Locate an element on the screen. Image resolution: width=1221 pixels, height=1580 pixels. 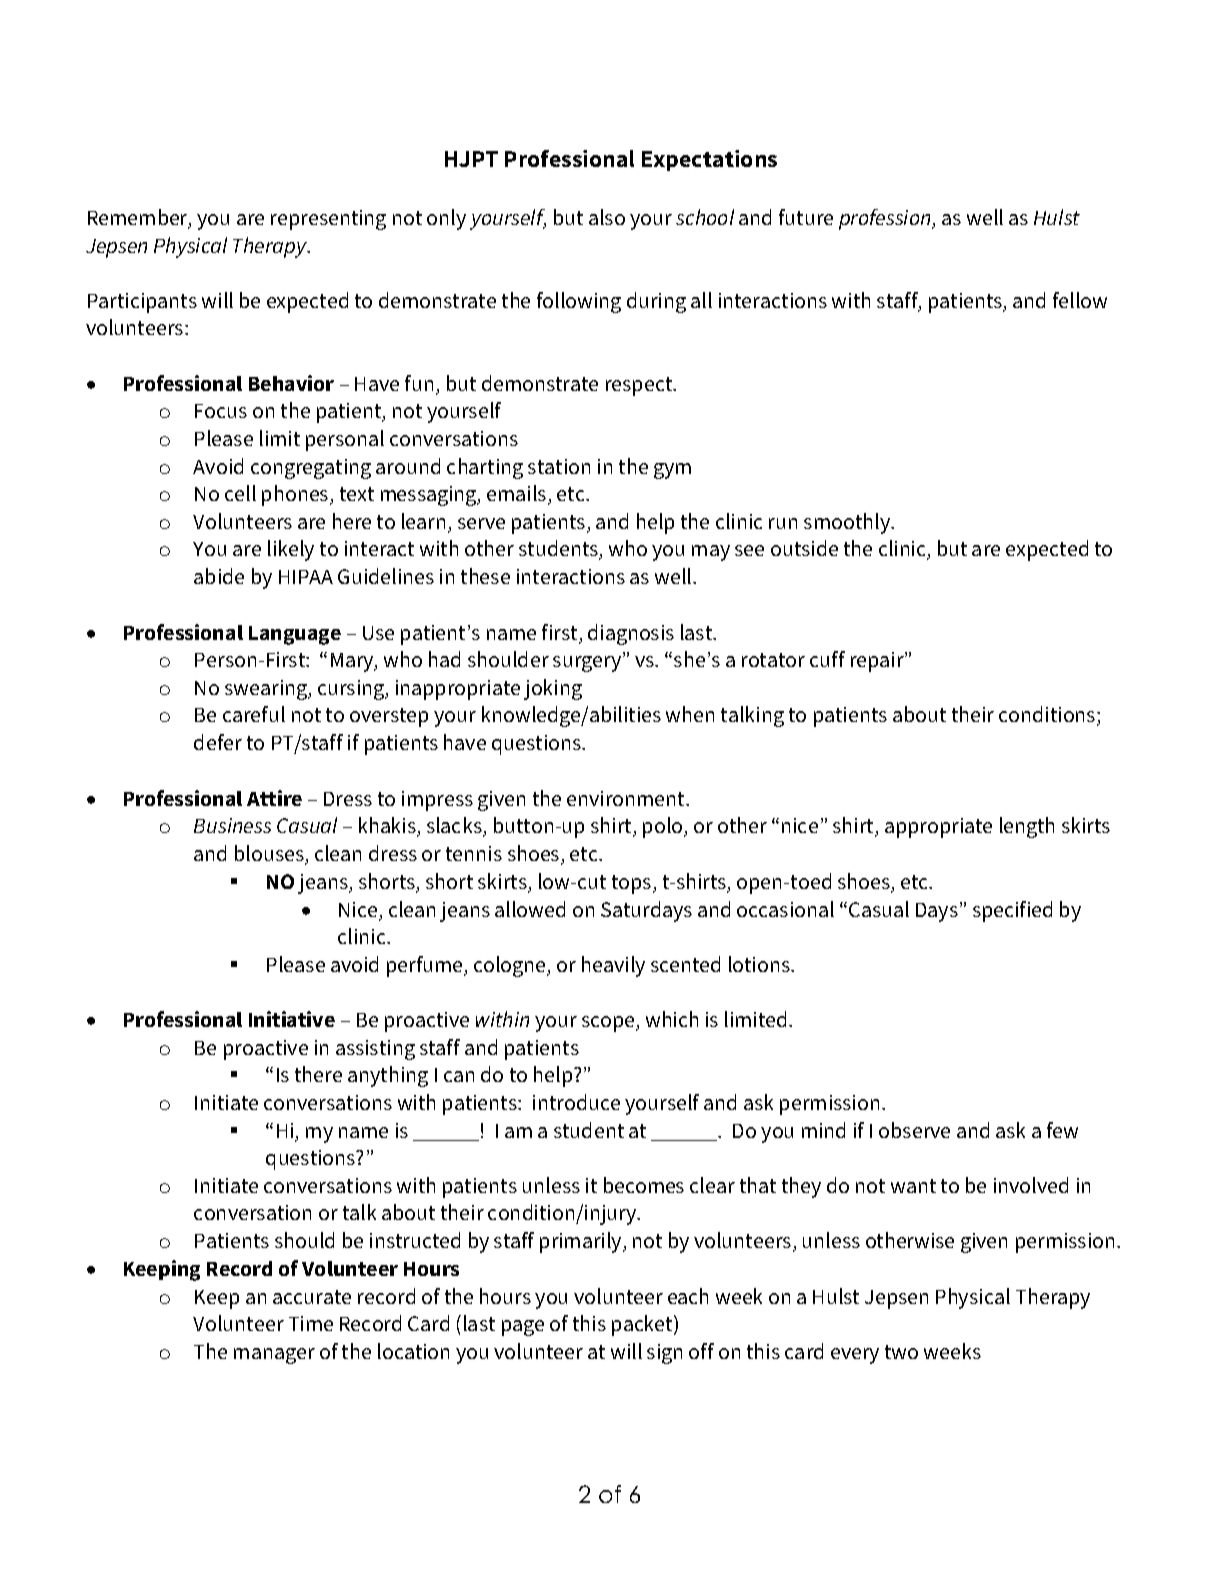
future is located at coordinates (806, 217).
